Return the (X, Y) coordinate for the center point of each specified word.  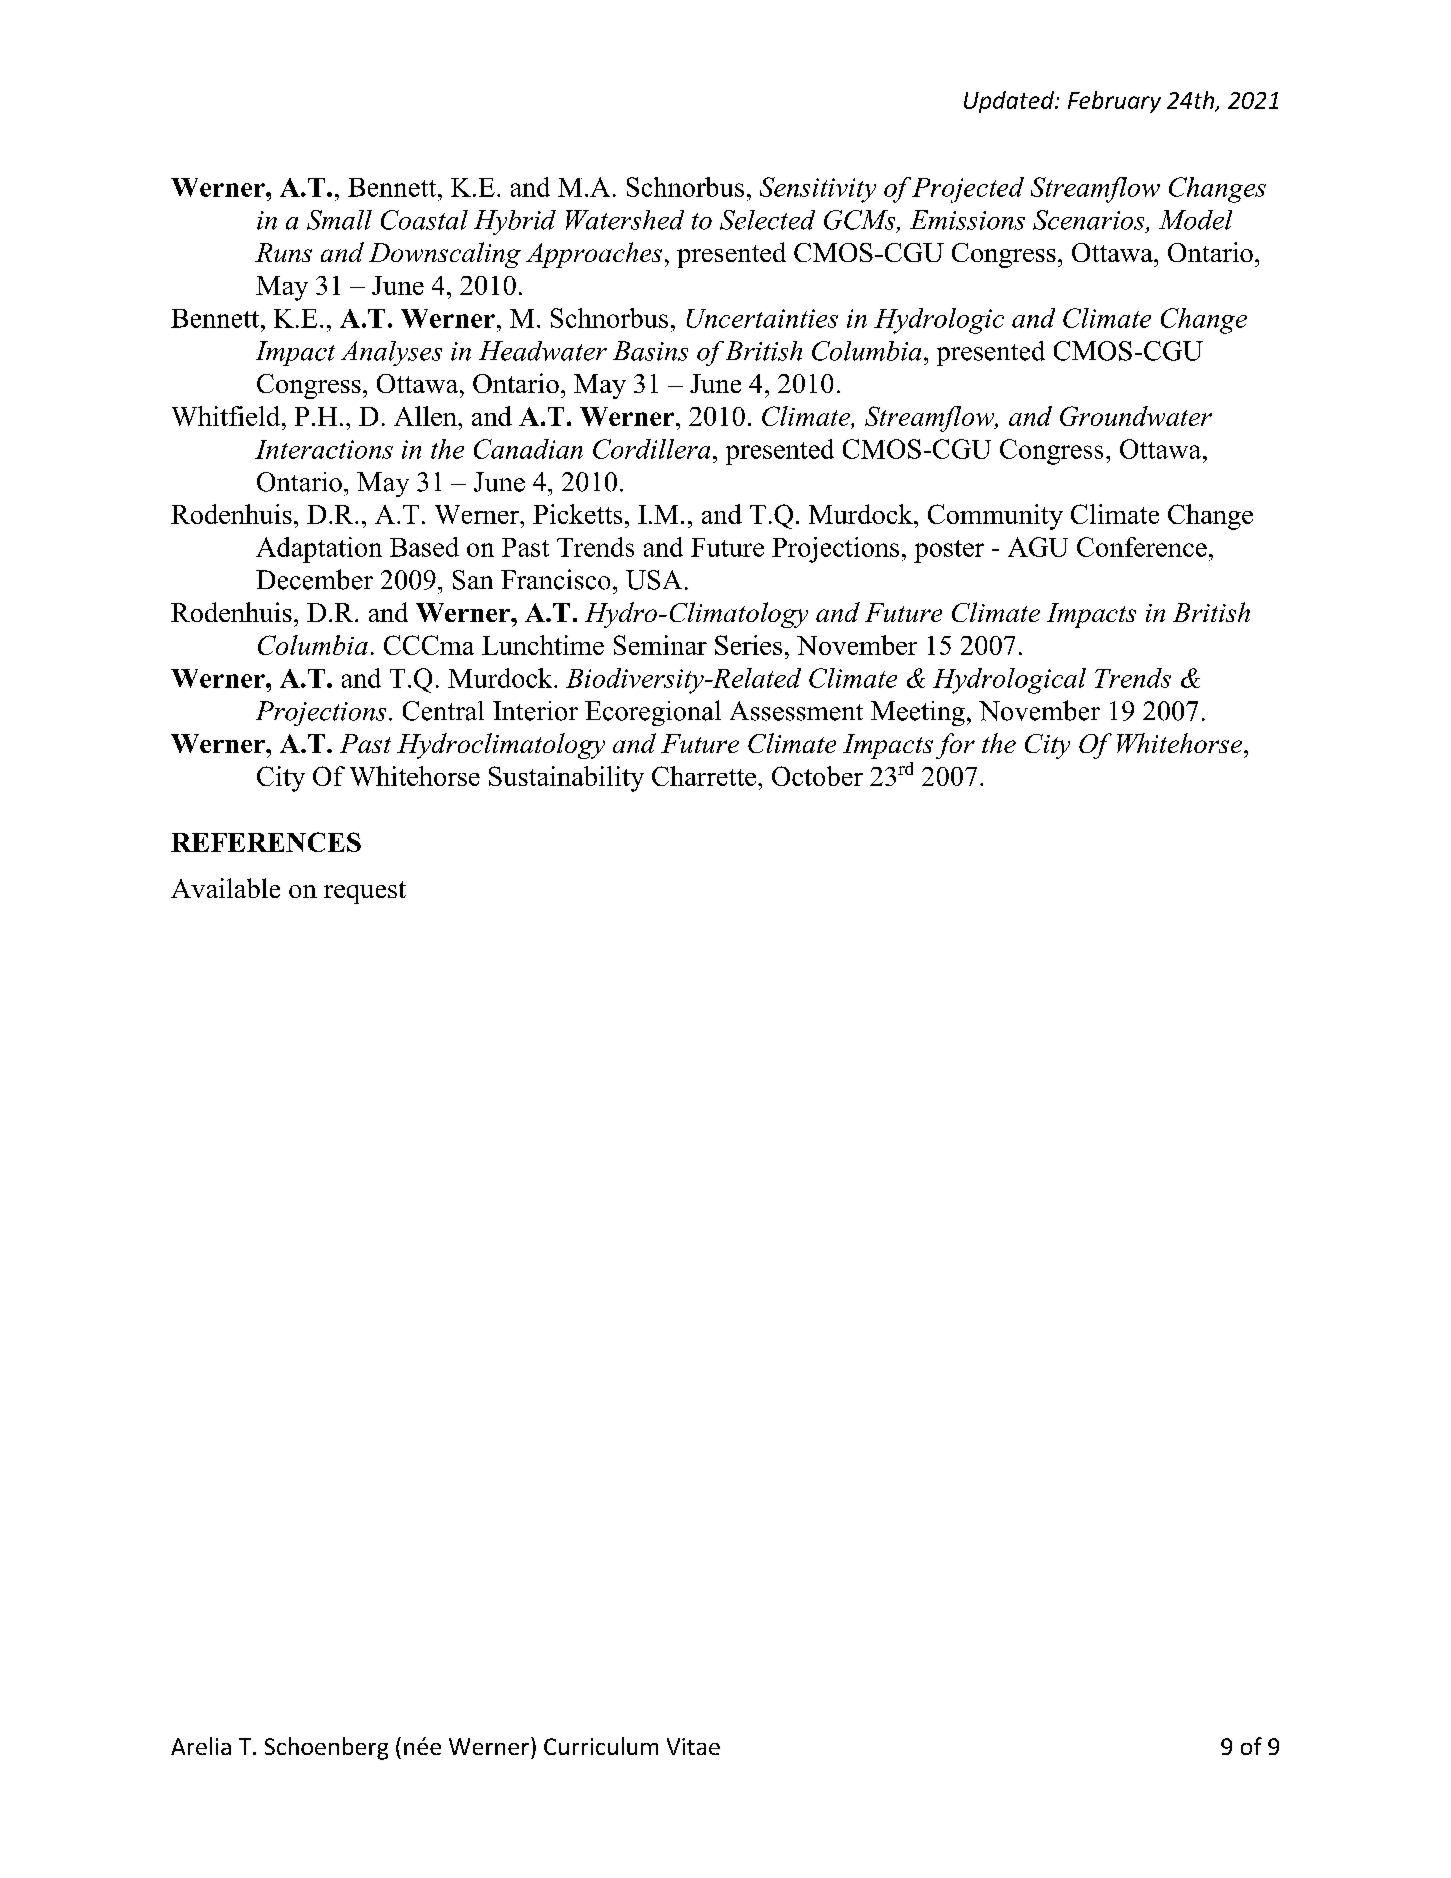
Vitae (693, 1746)
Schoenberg (326, 1748)
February (1114, 102)
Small (339, 220)
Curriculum (601, 1746)
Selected (767, 220)
